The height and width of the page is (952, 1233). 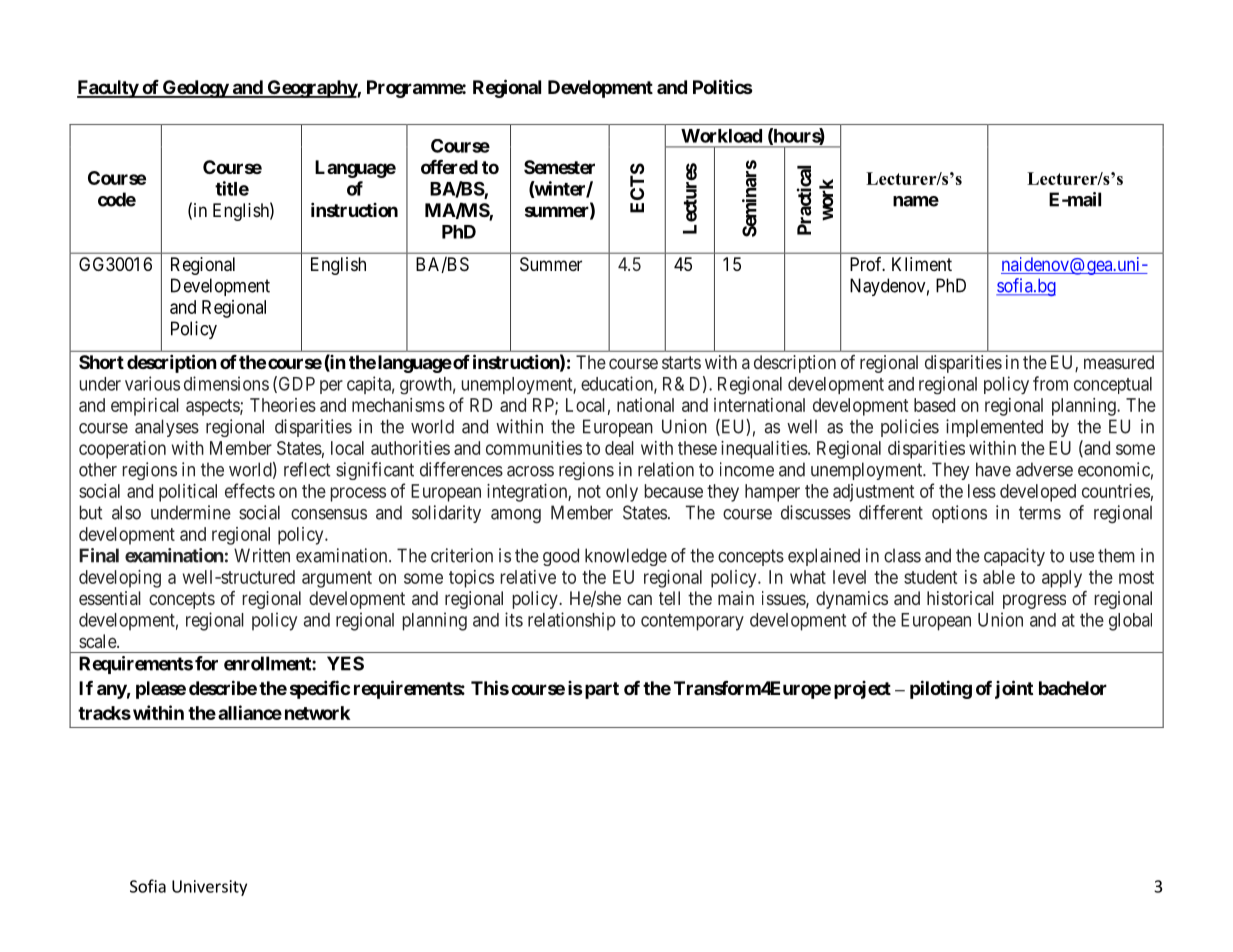 I want to click on part, so click(x=600, y=690).
